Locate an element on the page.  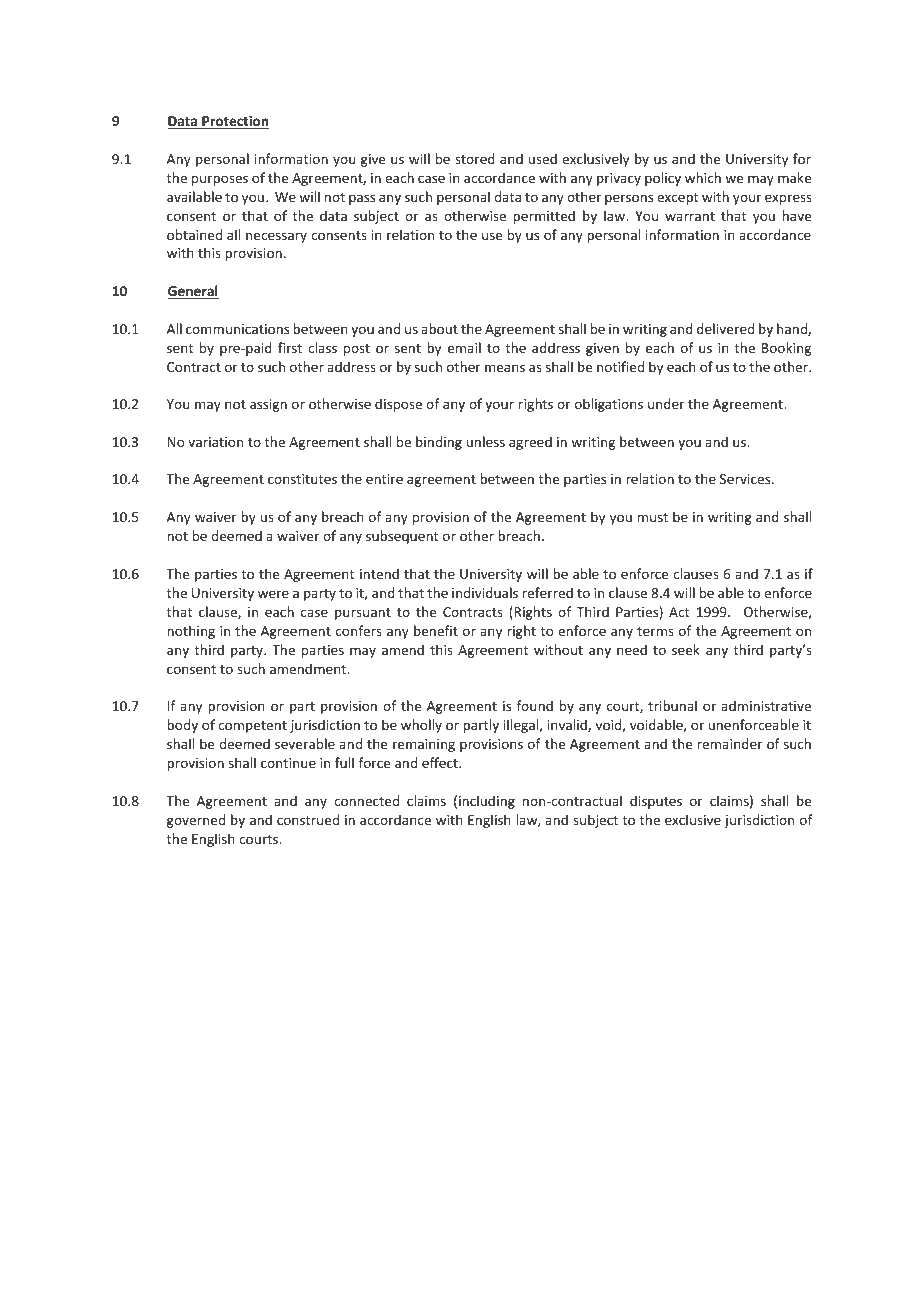
delivered is located at coordinates (725, 328).
